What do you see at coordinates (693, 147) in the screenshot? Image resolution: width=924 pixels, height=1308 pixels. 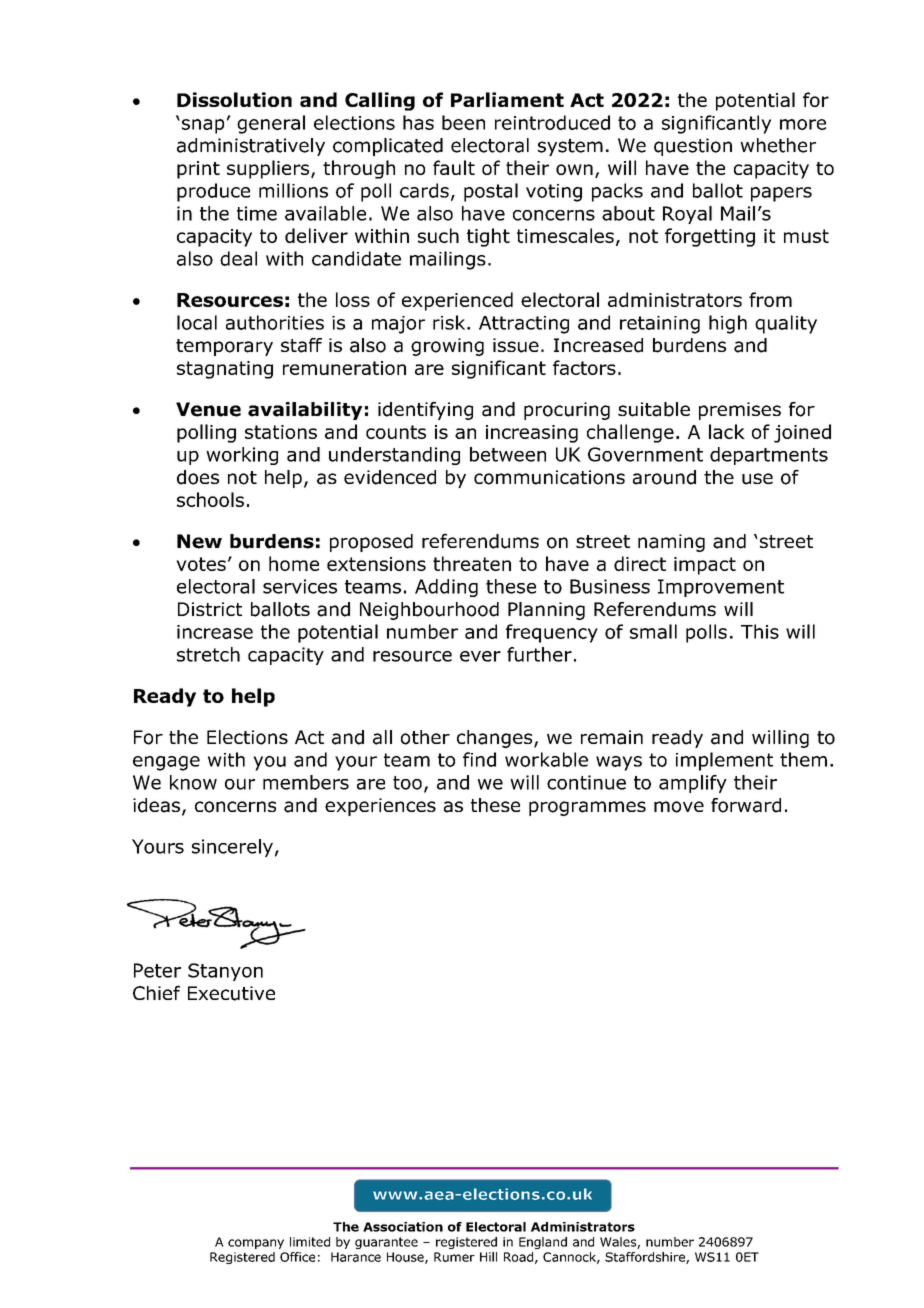 I see `question` at bounding box center [693, 147].
